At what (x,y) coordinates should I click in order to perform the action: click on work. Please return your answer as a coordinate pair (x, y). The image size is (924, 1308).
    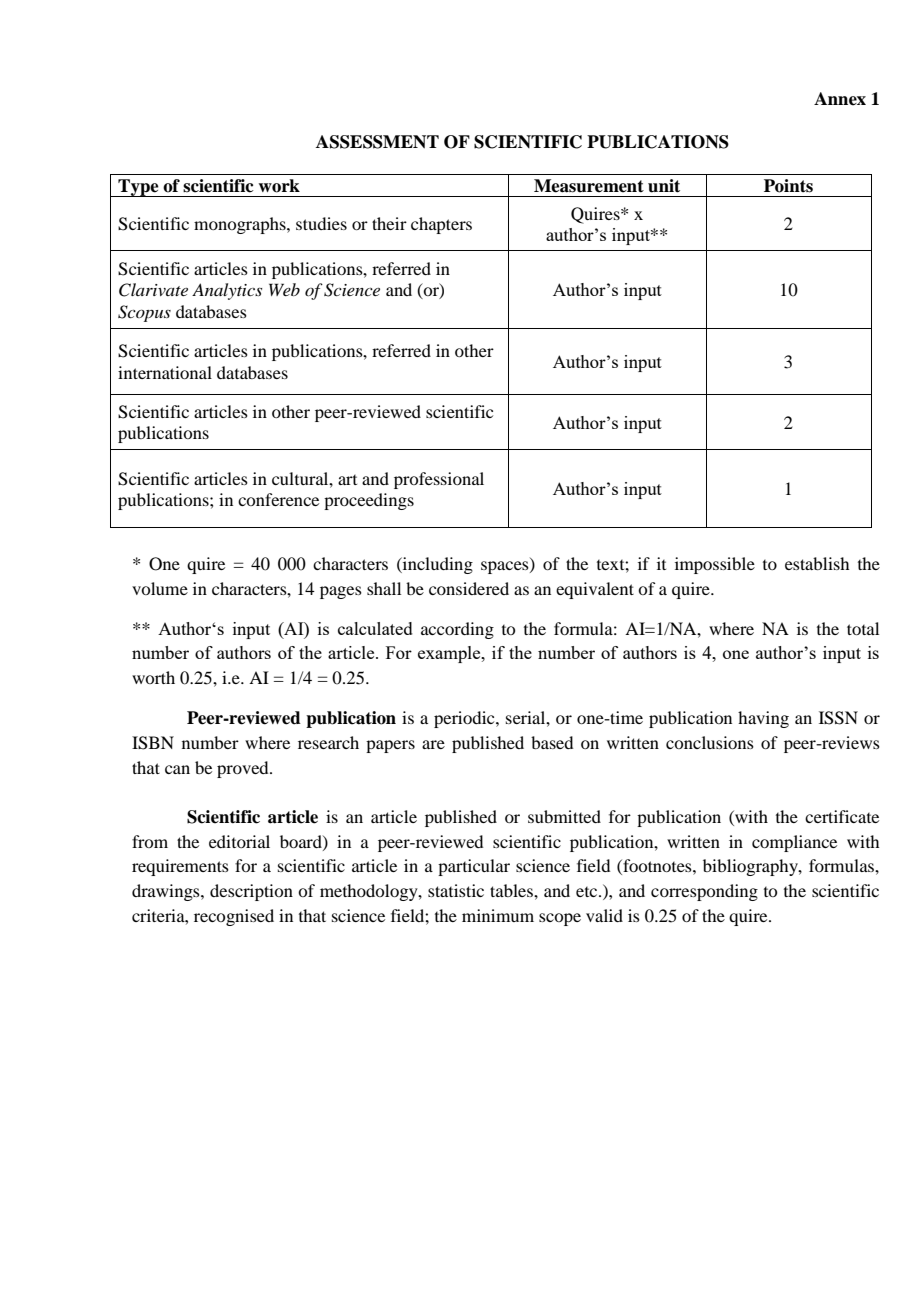
    Looking at the image, I should click on (279, 186).
